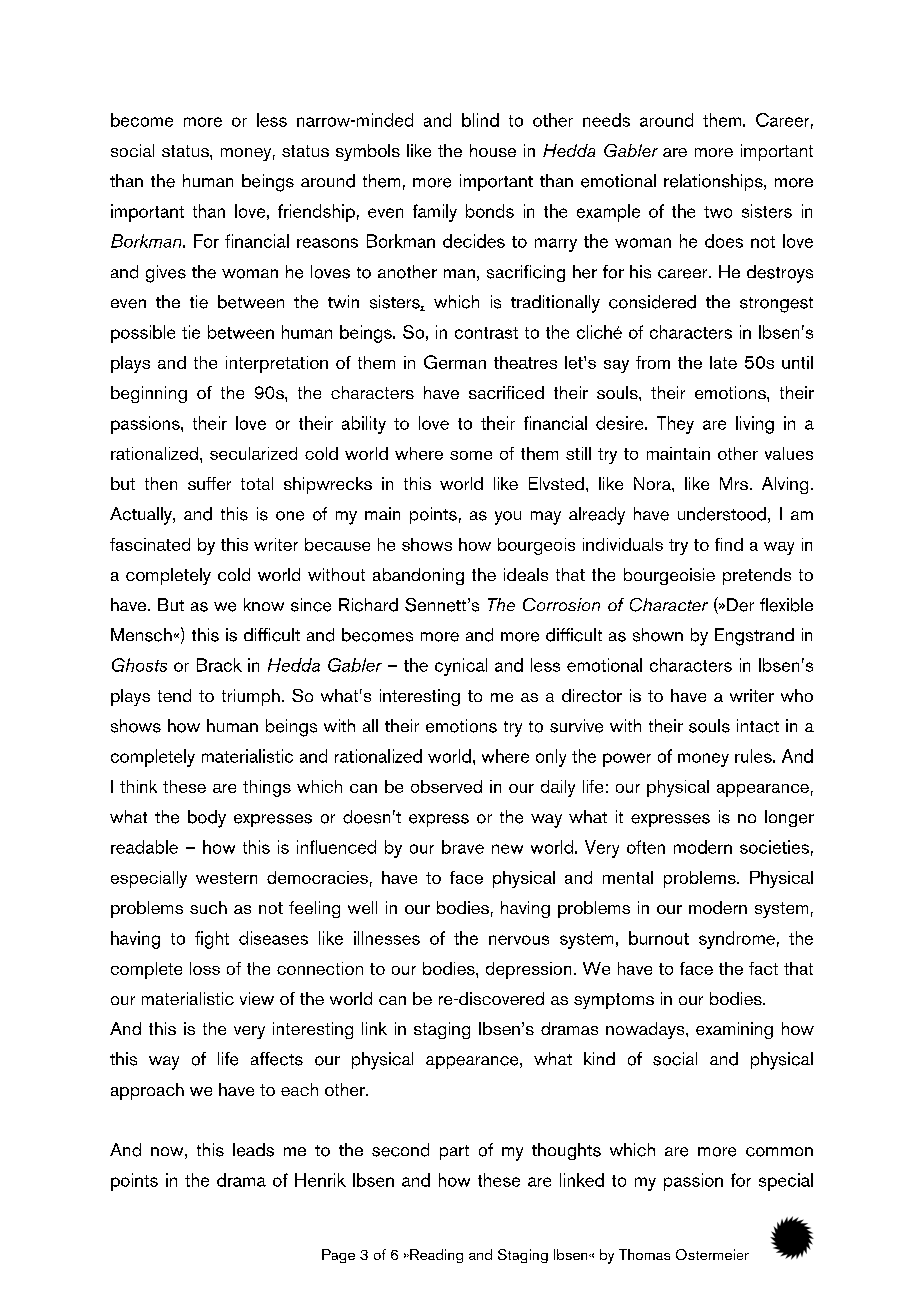  Describe the element at coordinates (493, 150) in the screenshot. I see `house` at that location.
